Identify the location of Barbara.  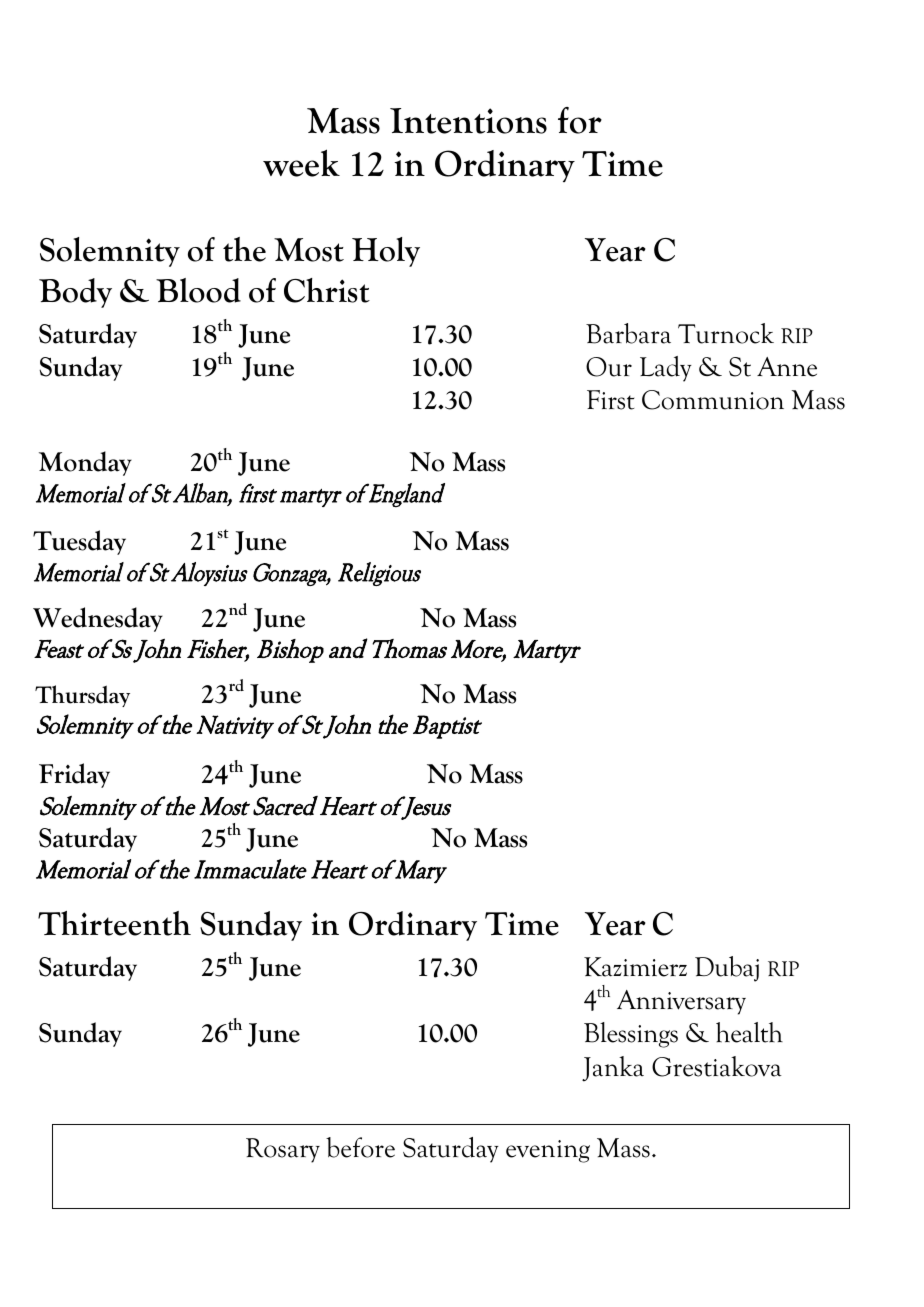
(628, 333).
